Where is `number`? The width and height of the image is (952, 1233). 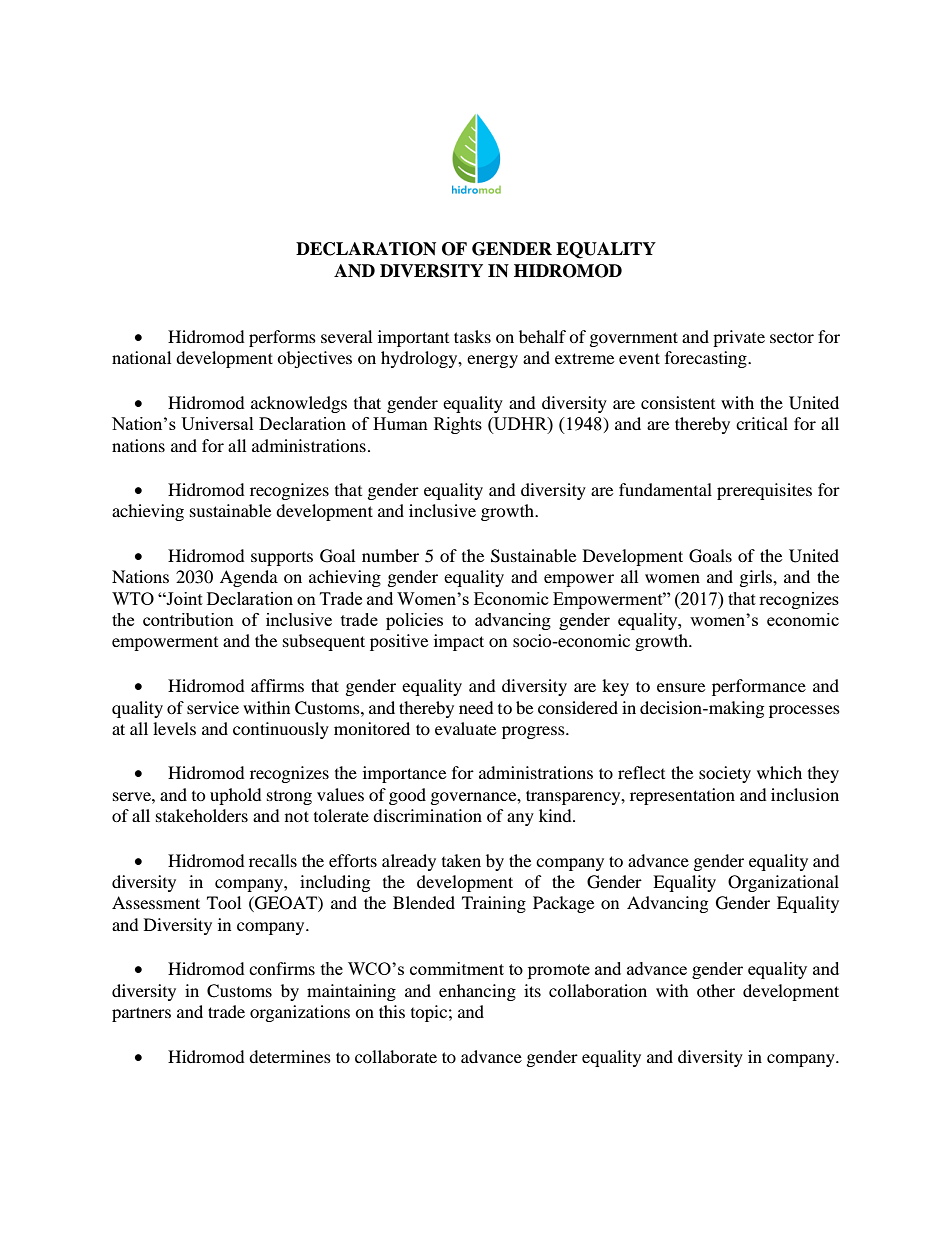
number is located at coordinates (390, 555).
